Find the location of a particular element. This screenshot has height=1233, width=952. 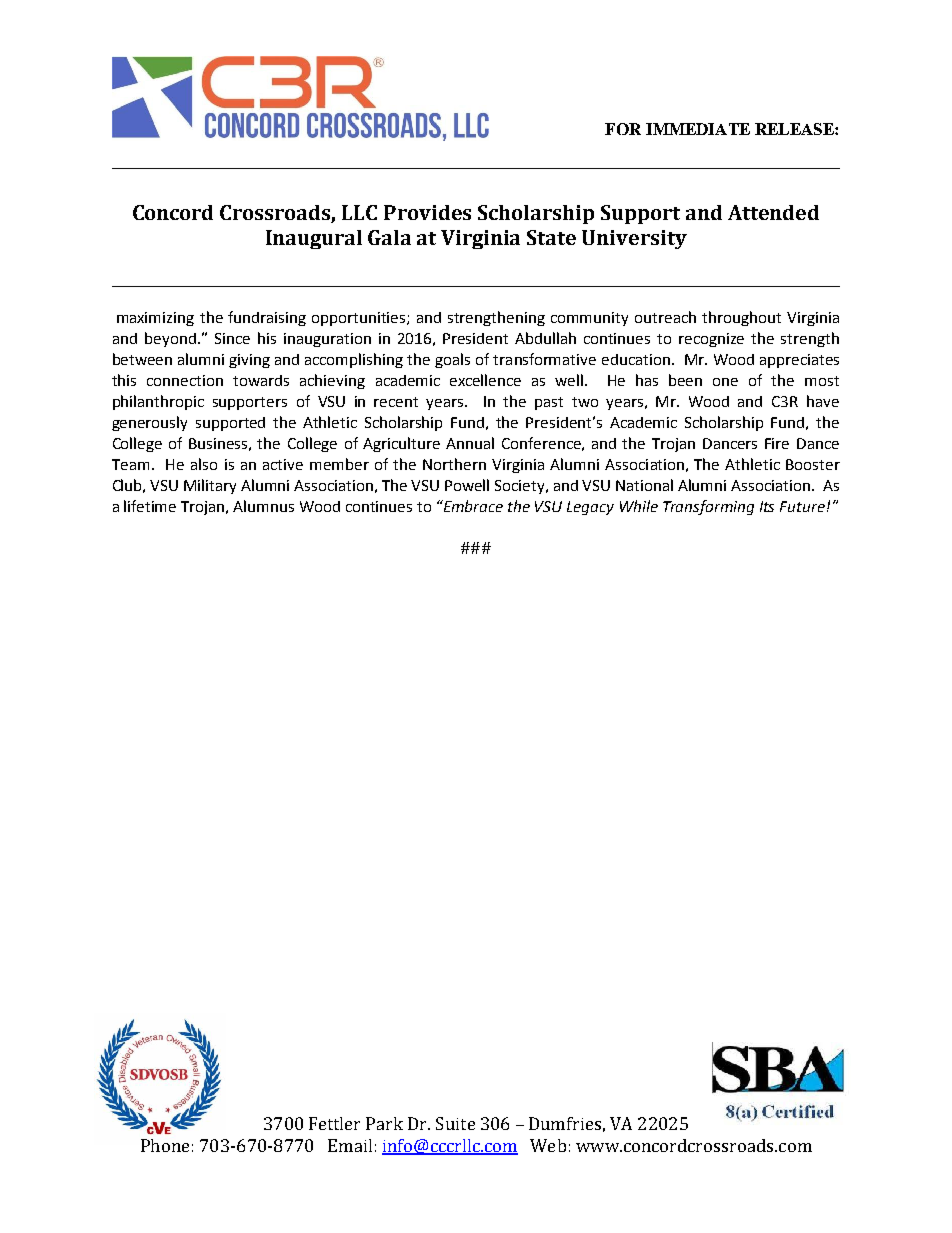

Its is located at coordinates (767, 506).
